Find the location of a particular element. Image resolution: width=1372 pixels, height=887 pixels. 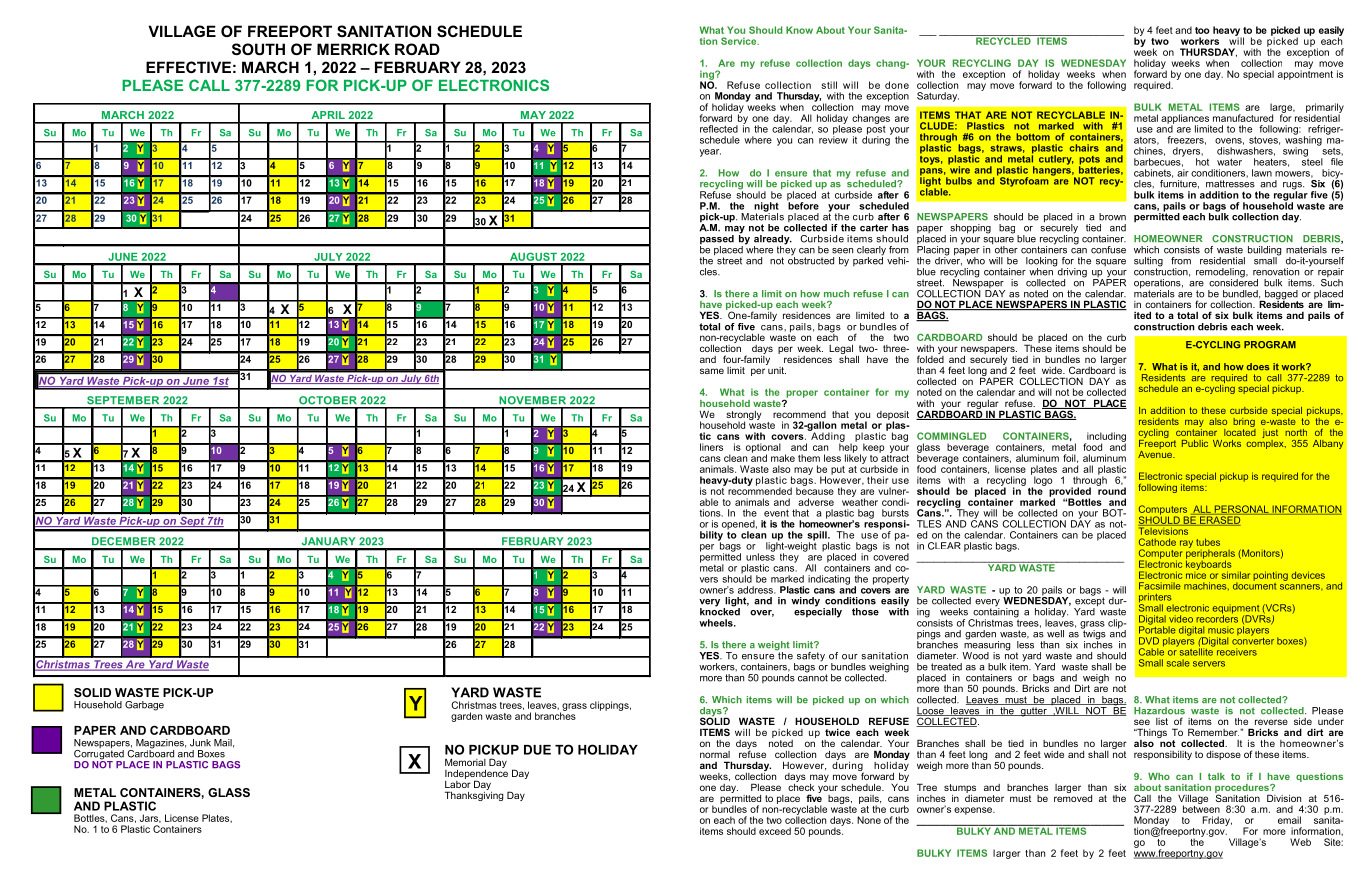

SOUTH is located at coordinates (258, 49).
